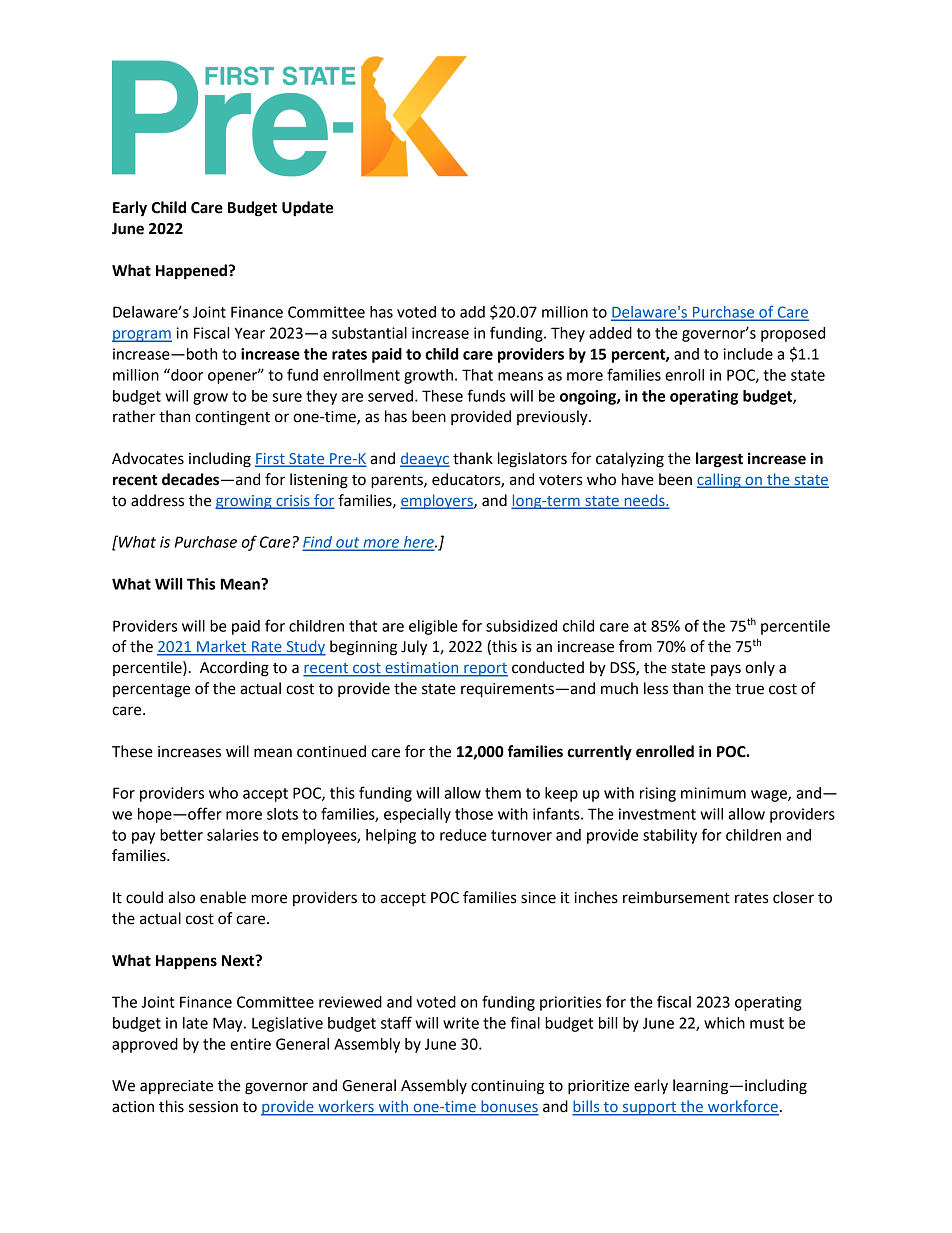 This screenshot has width=952, height=1233. What do you see at coordinates (726, 670) in the screenshot?
I see `pays` at bounding box center [726, 670].
